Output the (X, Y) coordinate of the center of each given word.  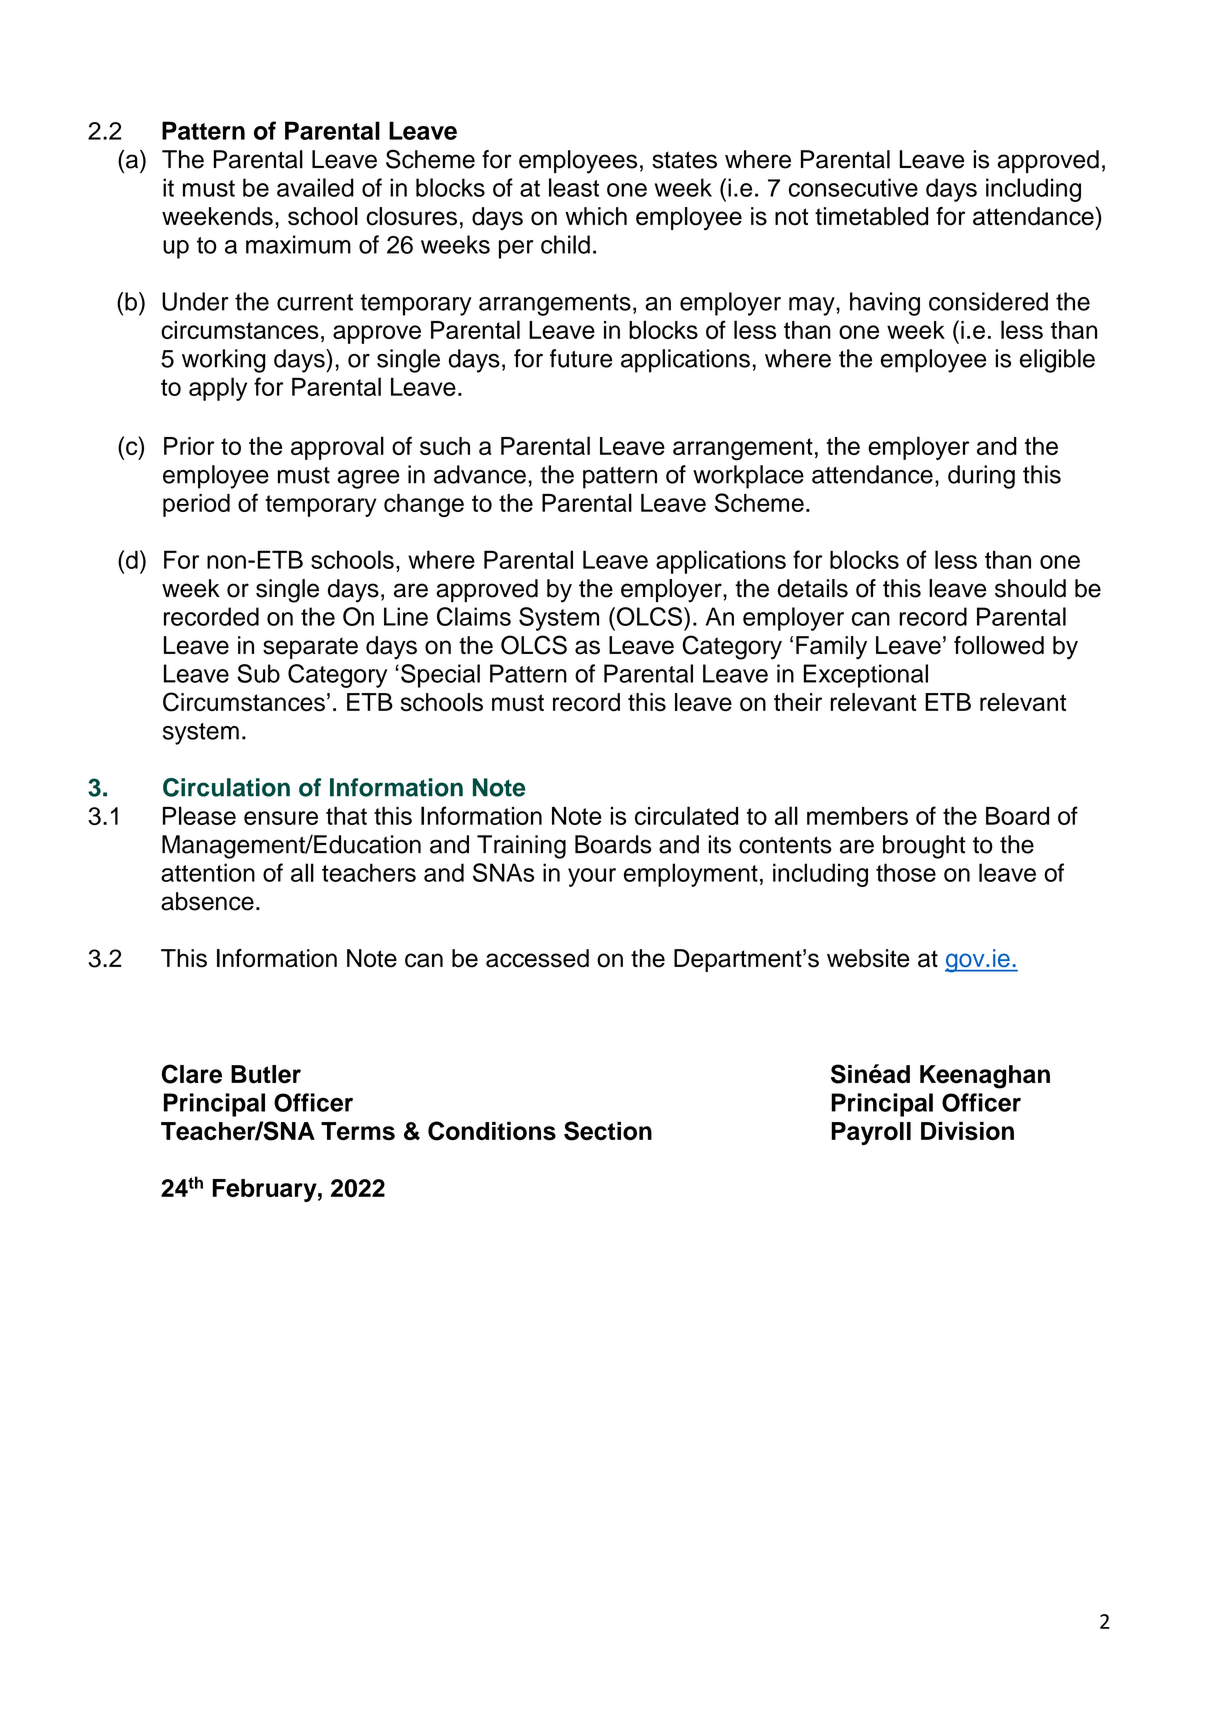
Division (967, 1131)
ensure (281, 818)
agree (368, 479)
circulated (686, 815)
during (981, 477)
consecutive (853, 187)
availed (315, 187)
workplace (748, 477)
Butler (266, 1074)
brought (924, 847)
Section (608, 1131)
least (574, 187)
